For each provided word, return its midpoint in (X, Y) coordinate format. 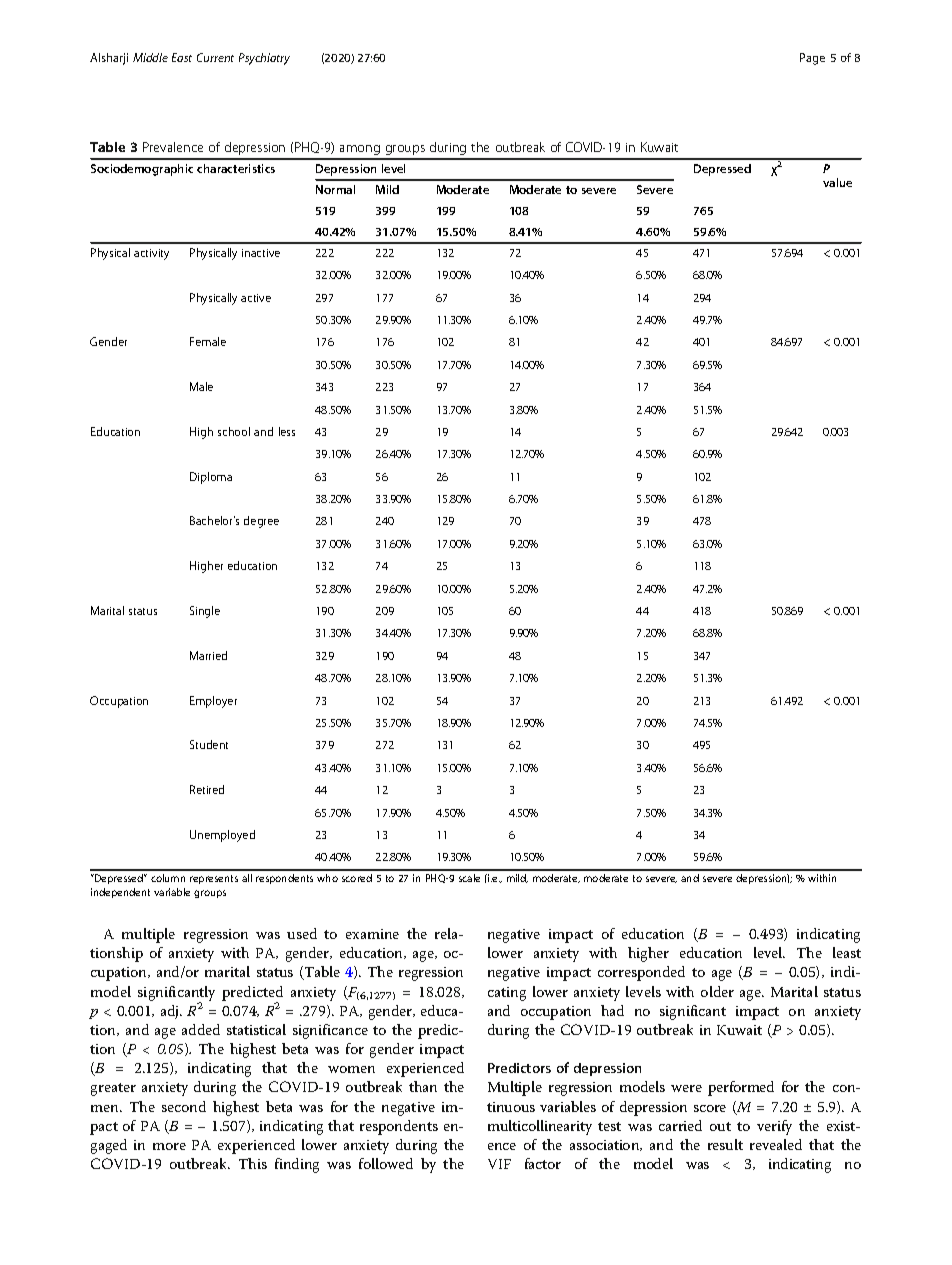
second (184, 1106)
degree (261, 522)
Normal (335, 189)
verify (774, 1127)
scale (469, 878)
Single (205, 612)
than (423, 1086)
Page (812, 59)
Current (215, 57)
